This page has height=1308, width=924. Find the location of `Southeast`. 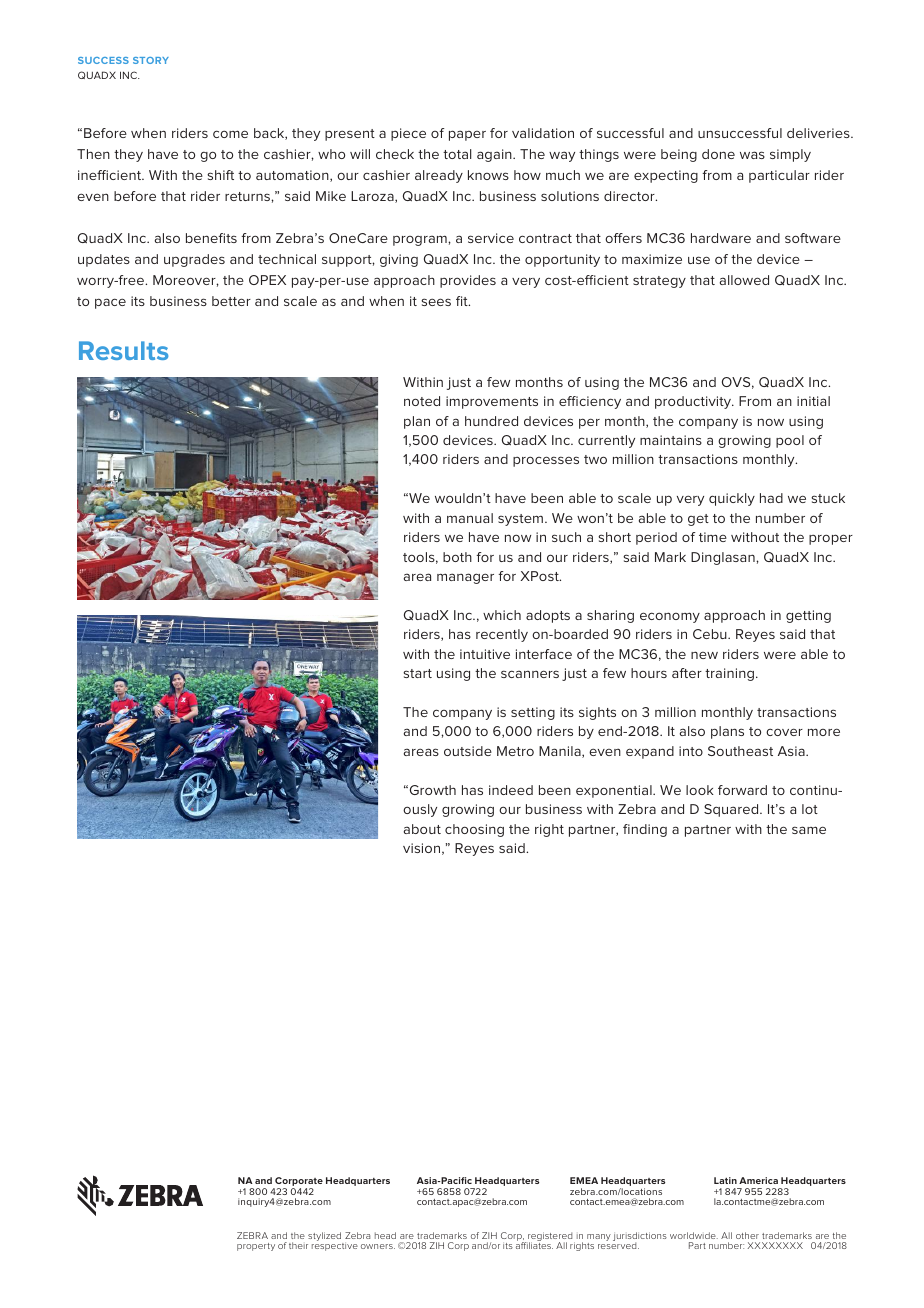

Southeast is located at coordinates (740, 751).
